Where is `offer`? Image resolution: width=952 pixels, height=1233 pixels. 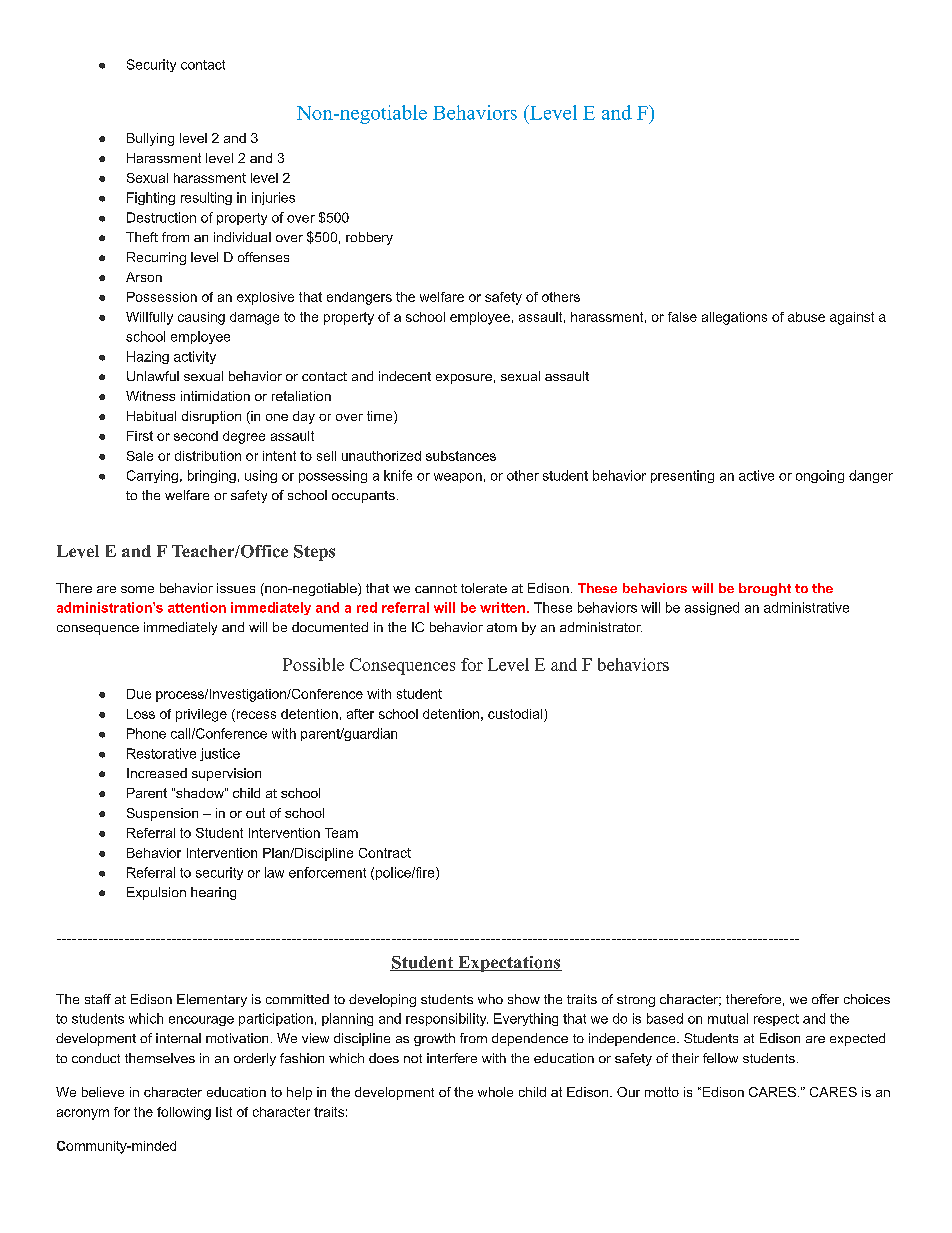
offer is located at coordinates (825, 999).
